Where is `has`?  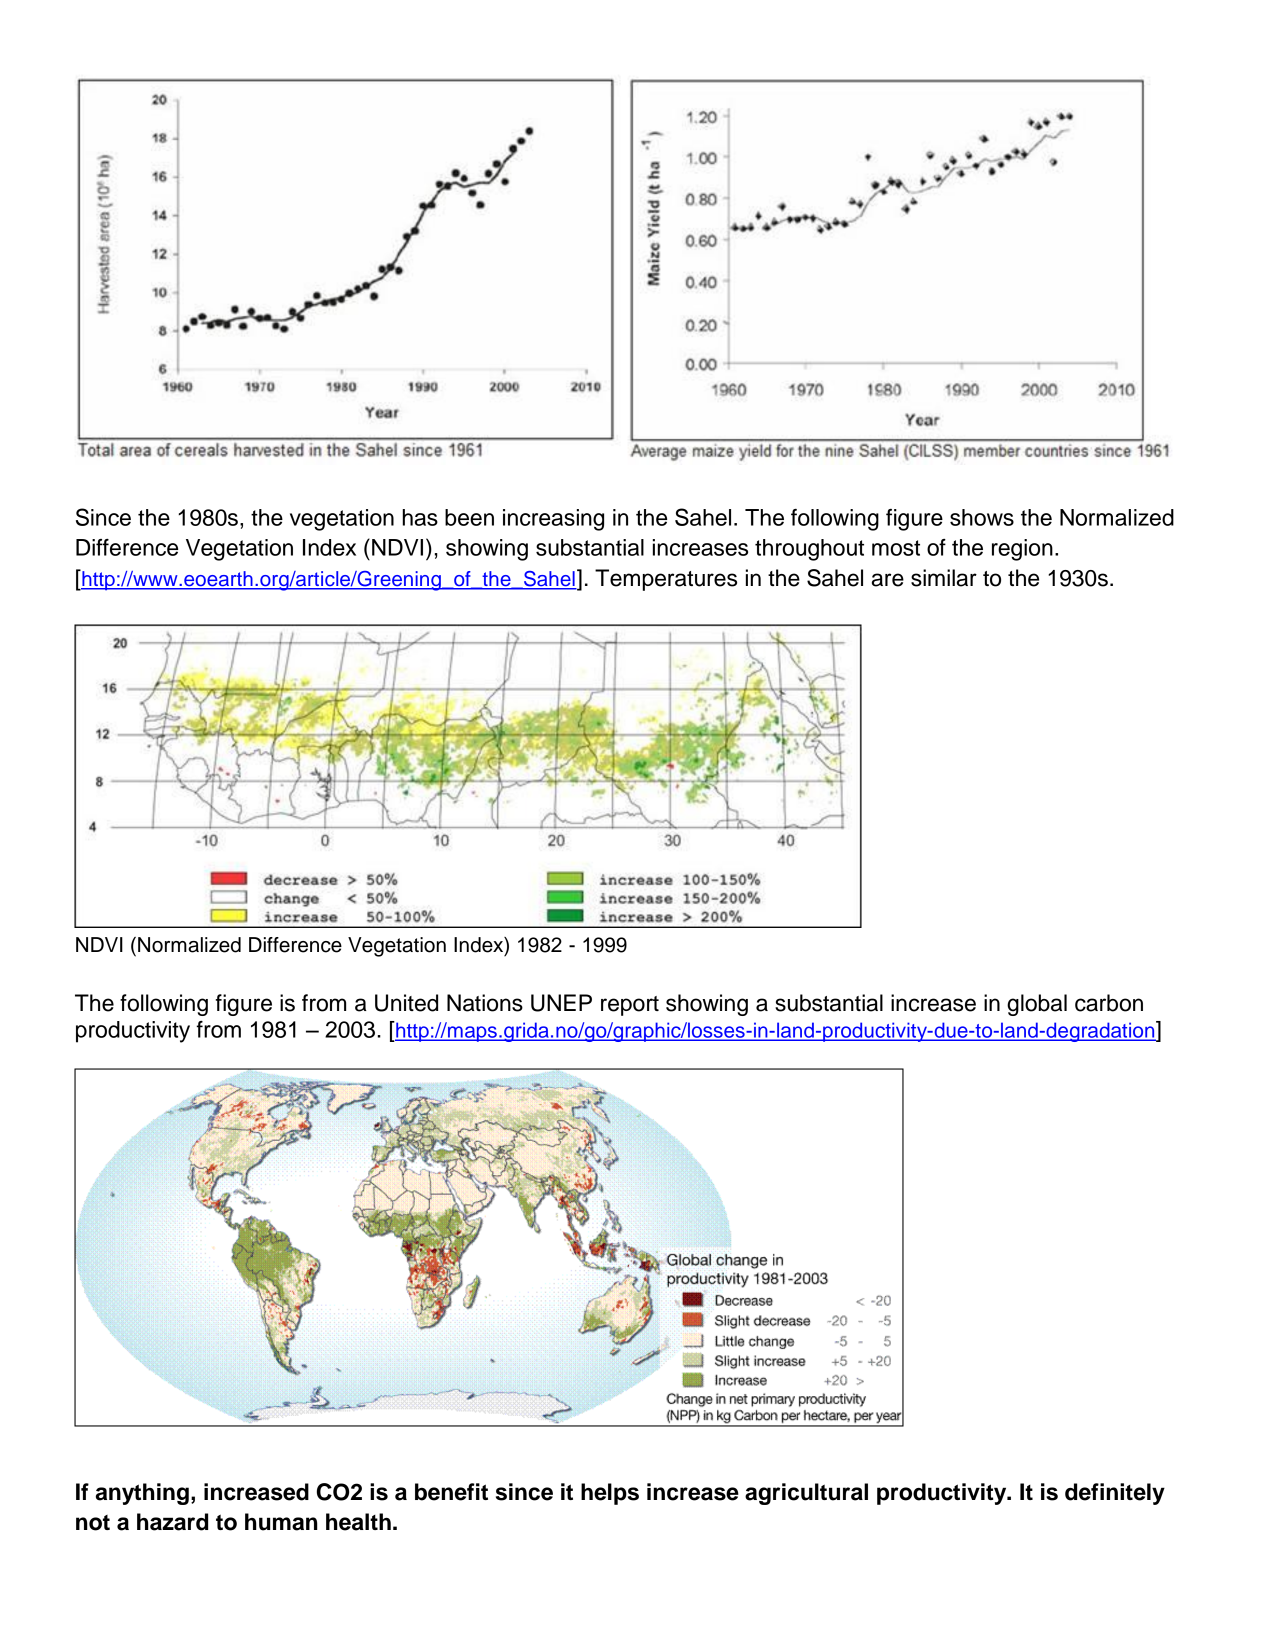
has is located at coordinates (420, 517).
